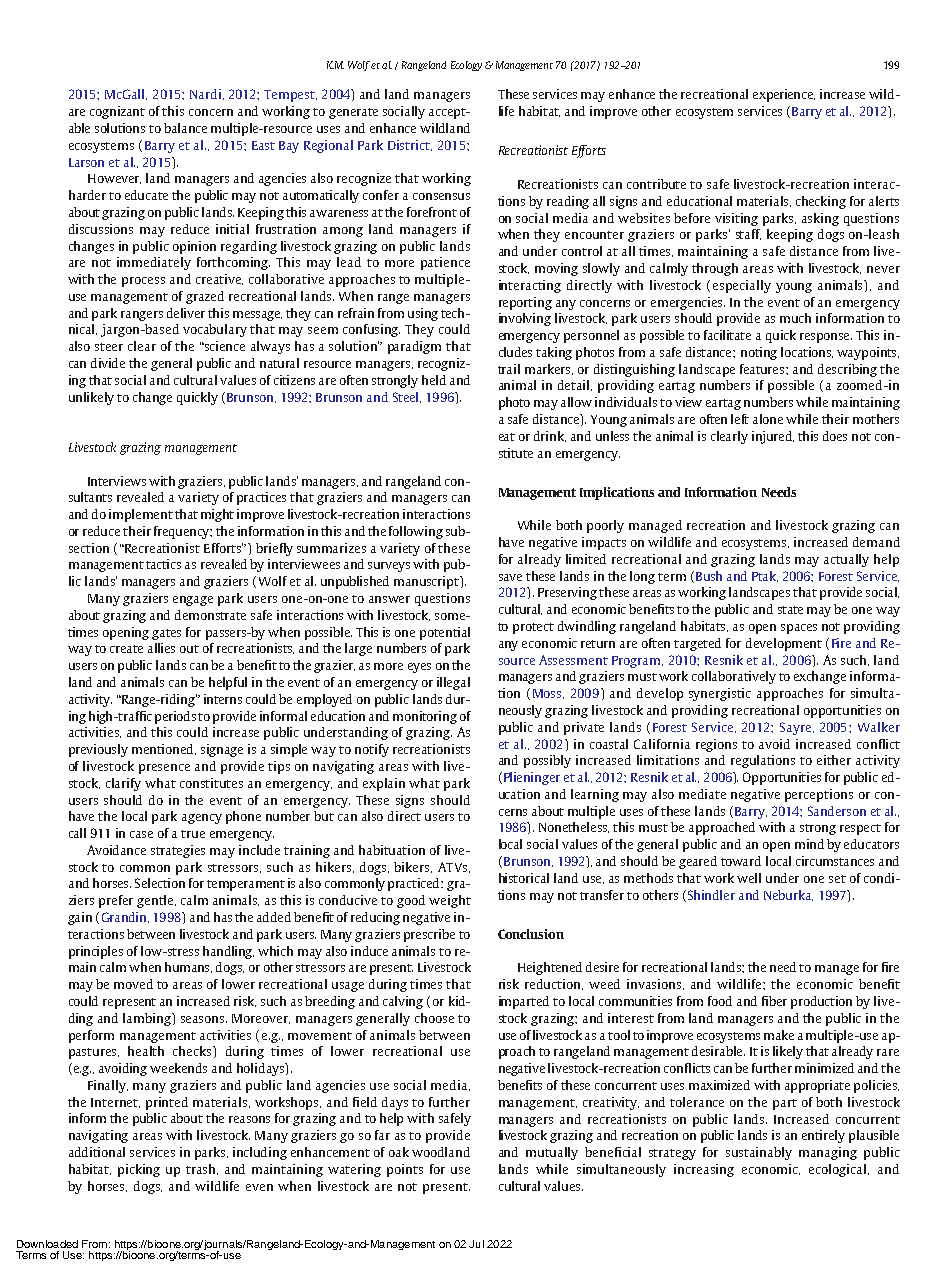 This screenshot has width=952, height=1271. I want to click on well, so click(749, 878).
